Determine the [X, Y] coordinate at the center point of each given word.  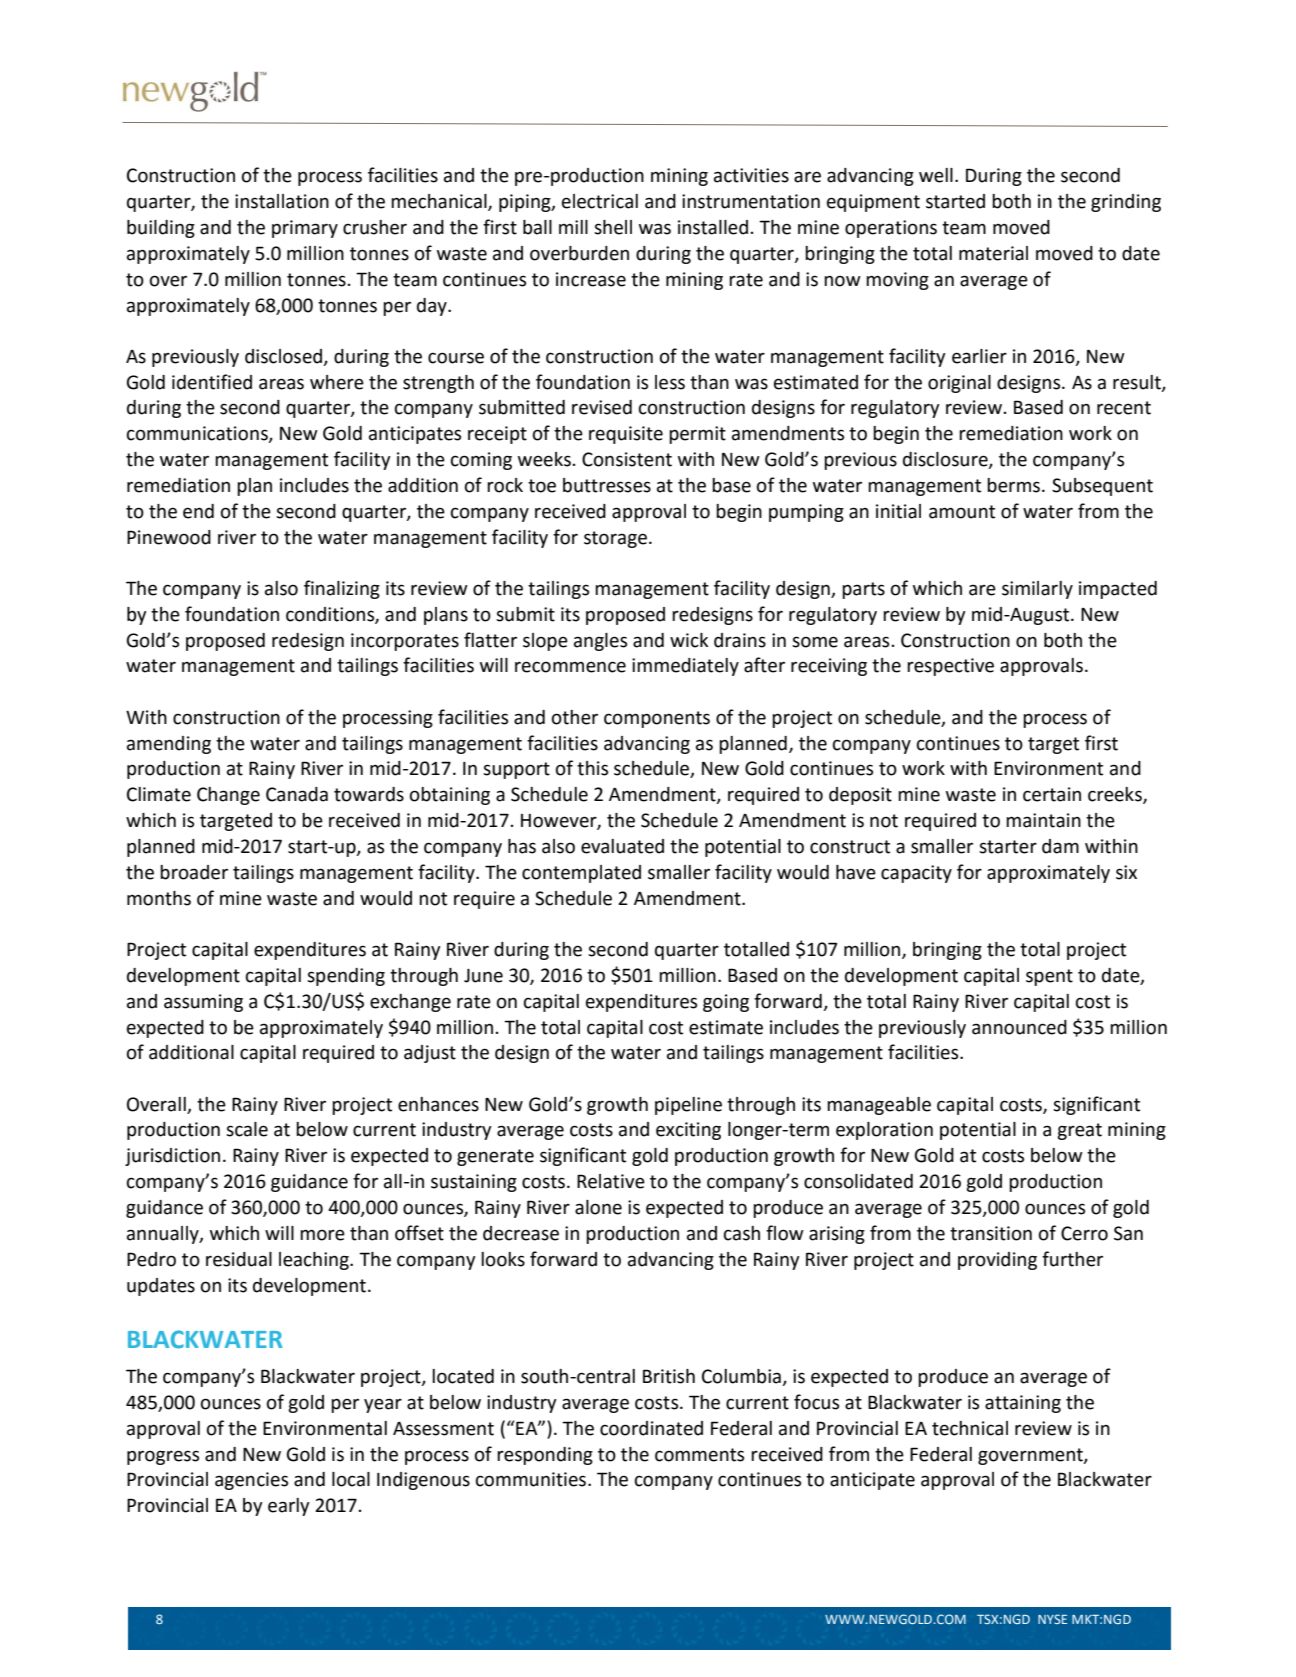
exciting [688, 1131]
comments [699, 1455]
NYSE [1052, 1619]
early [289, 1507]
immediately [685, 667]
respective [950, 667]
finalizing [342, 589]
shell [613, 227]
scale [247, 1129]
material [993, 253]
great [1079, 1131]
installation [282, 201]
